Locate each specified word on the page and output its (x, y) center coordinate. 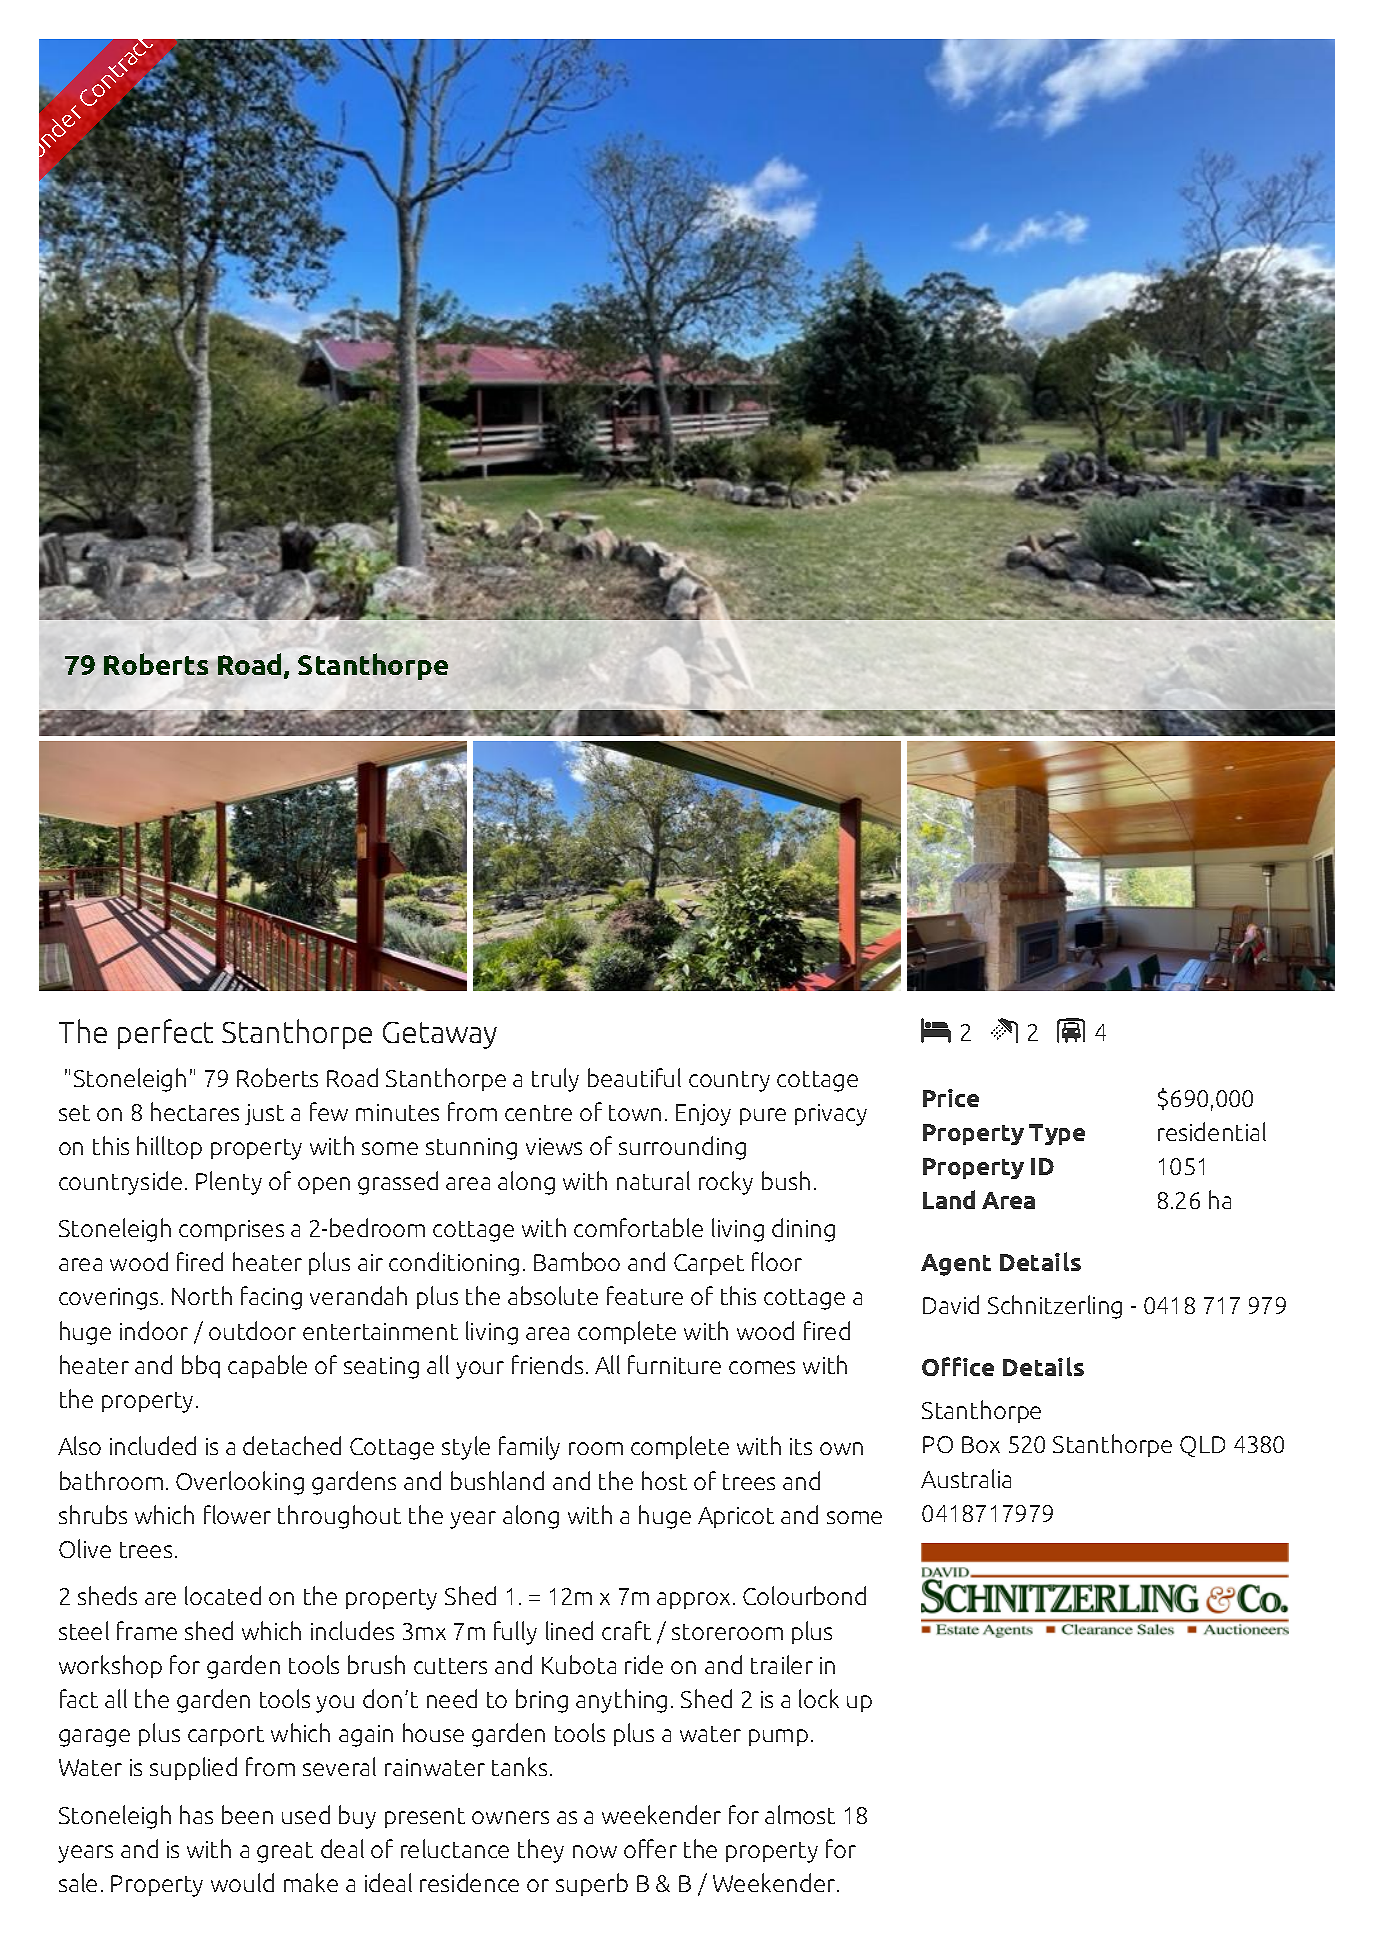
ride (644, 1664)
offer (650, 1848)
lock (819, 1698)
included (153, 1445)
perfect (165, 1034)
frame (147, 1630)
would (242, 1882)
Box (981, 1444)
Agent (956, 1265)
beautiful (634, 1077)
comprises (231, 1230)
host (664, 1480)
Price (951, 1098)
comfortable (638, 1227)
